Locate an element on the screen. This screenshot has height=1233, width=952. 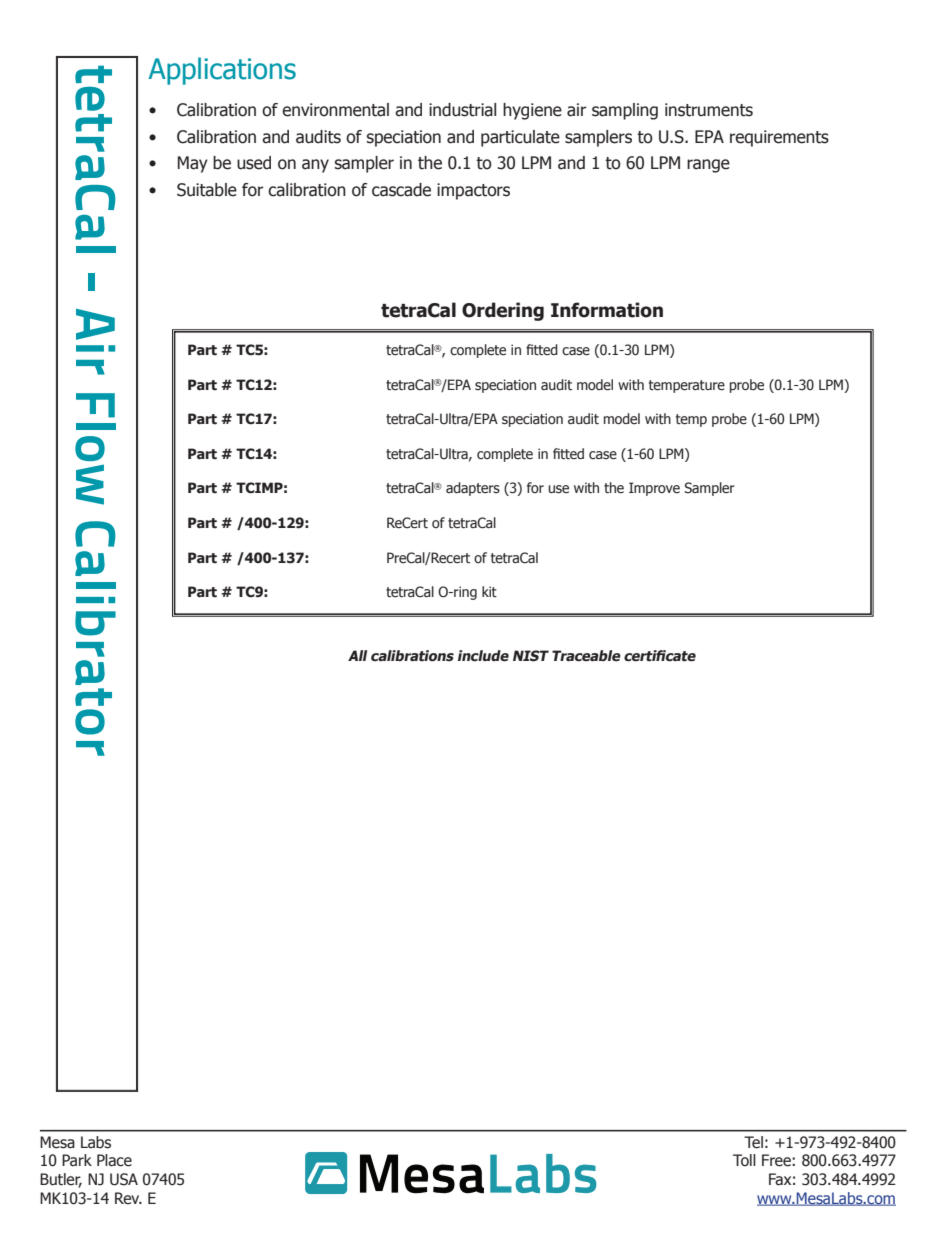
industrial is located at coordinates (462, 110).
